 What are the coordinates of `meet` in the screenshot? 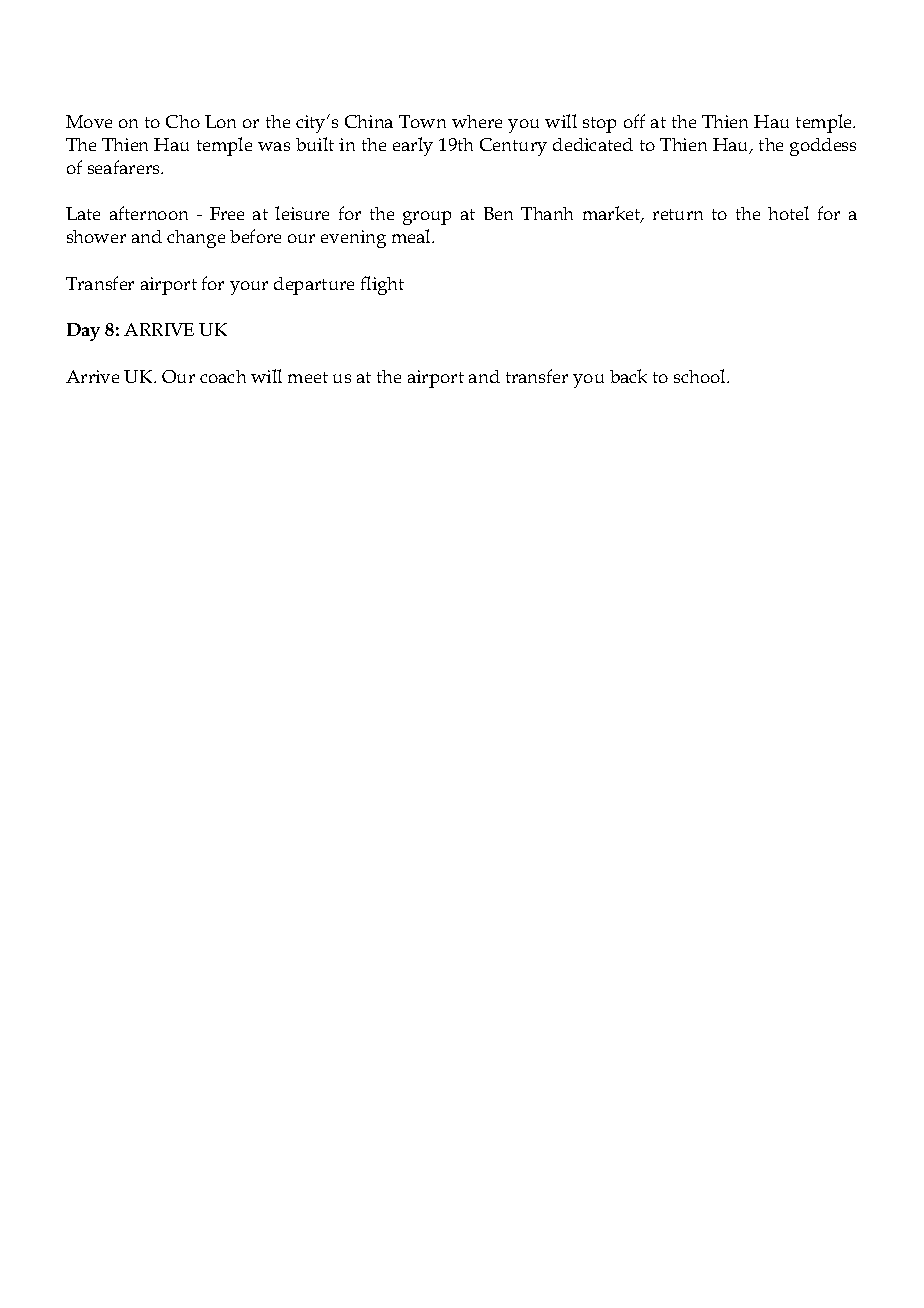 It's located at (308, 377).
